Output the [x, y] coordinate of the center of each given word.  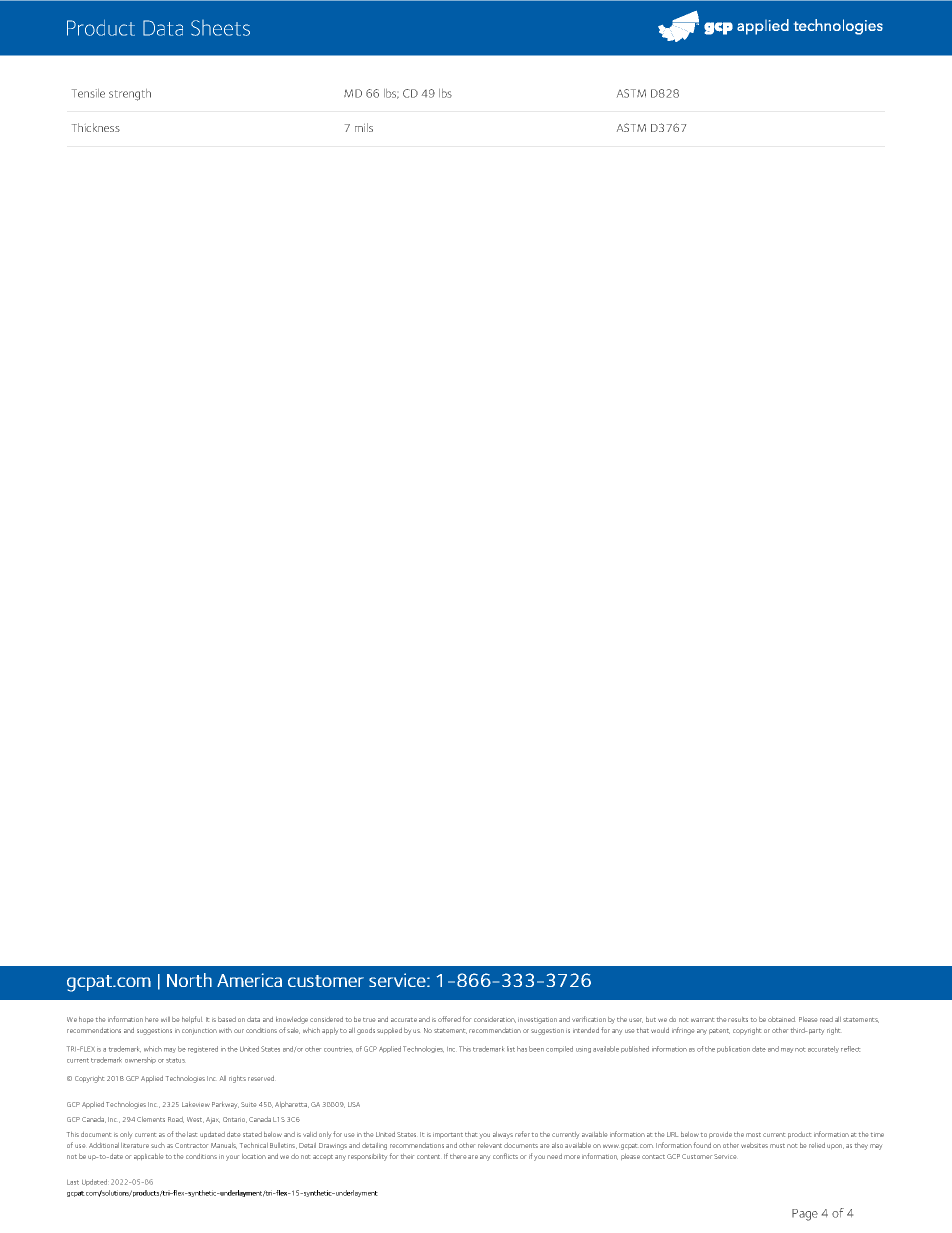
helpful [192, 1019]
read [826, 1019]
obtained [781, 1019]
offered [449, 1019]
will [165, 1019]
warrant [702, 1020]
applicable [148, 1157]
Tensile [88, 93]
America [249, 980]
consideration [495, 1020]
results [738, 1019]
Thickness [96, 127]
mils [364, 127]
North [189, 980]
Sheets [220, 28]
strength [130, 95]
